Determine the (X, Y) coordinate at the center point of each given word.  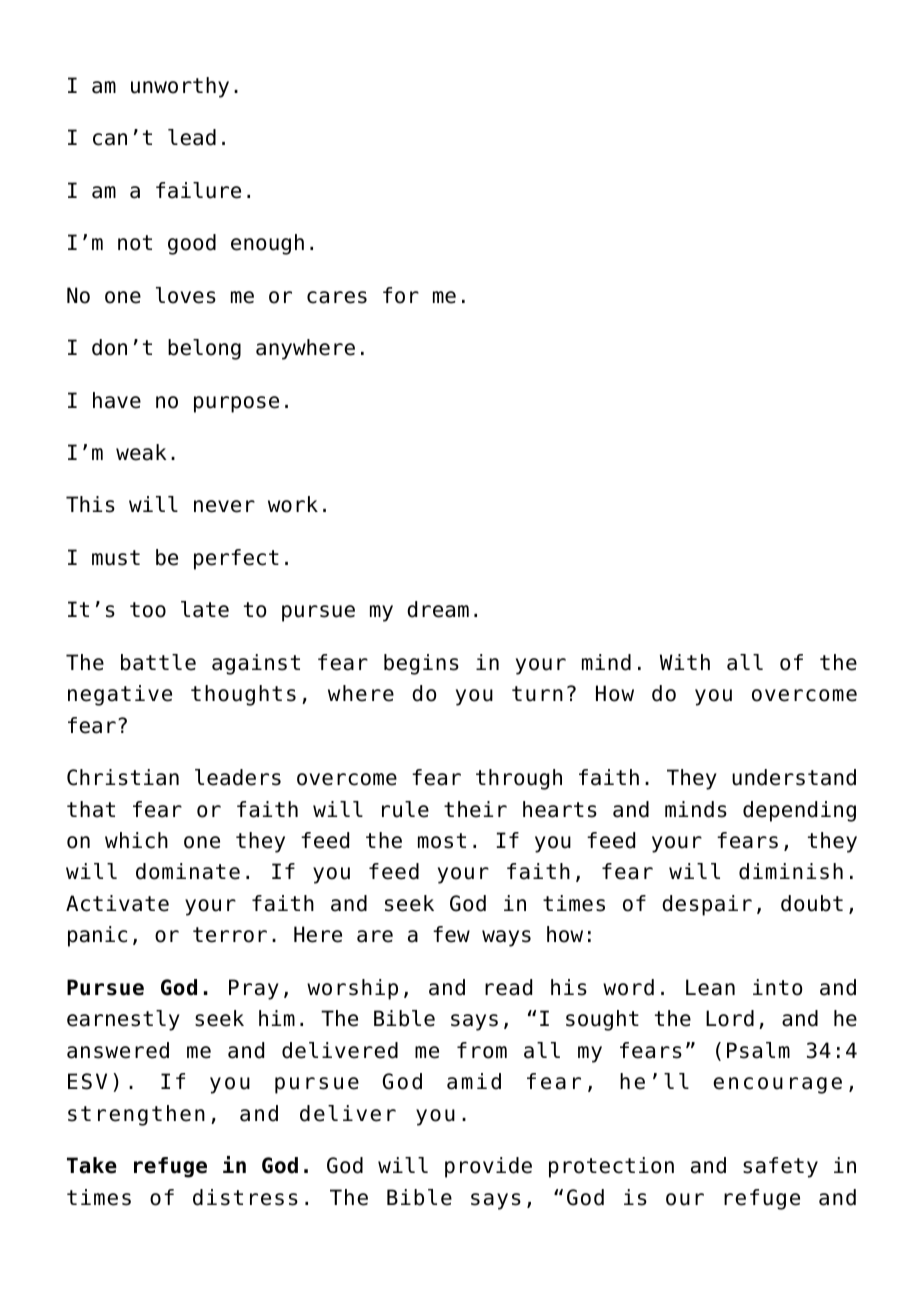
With (685, 662)
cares (337, 297)
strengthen (136, 1115)
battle (158, 662)
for (401, 295)
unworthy (180, 87)
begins (421, 664)
